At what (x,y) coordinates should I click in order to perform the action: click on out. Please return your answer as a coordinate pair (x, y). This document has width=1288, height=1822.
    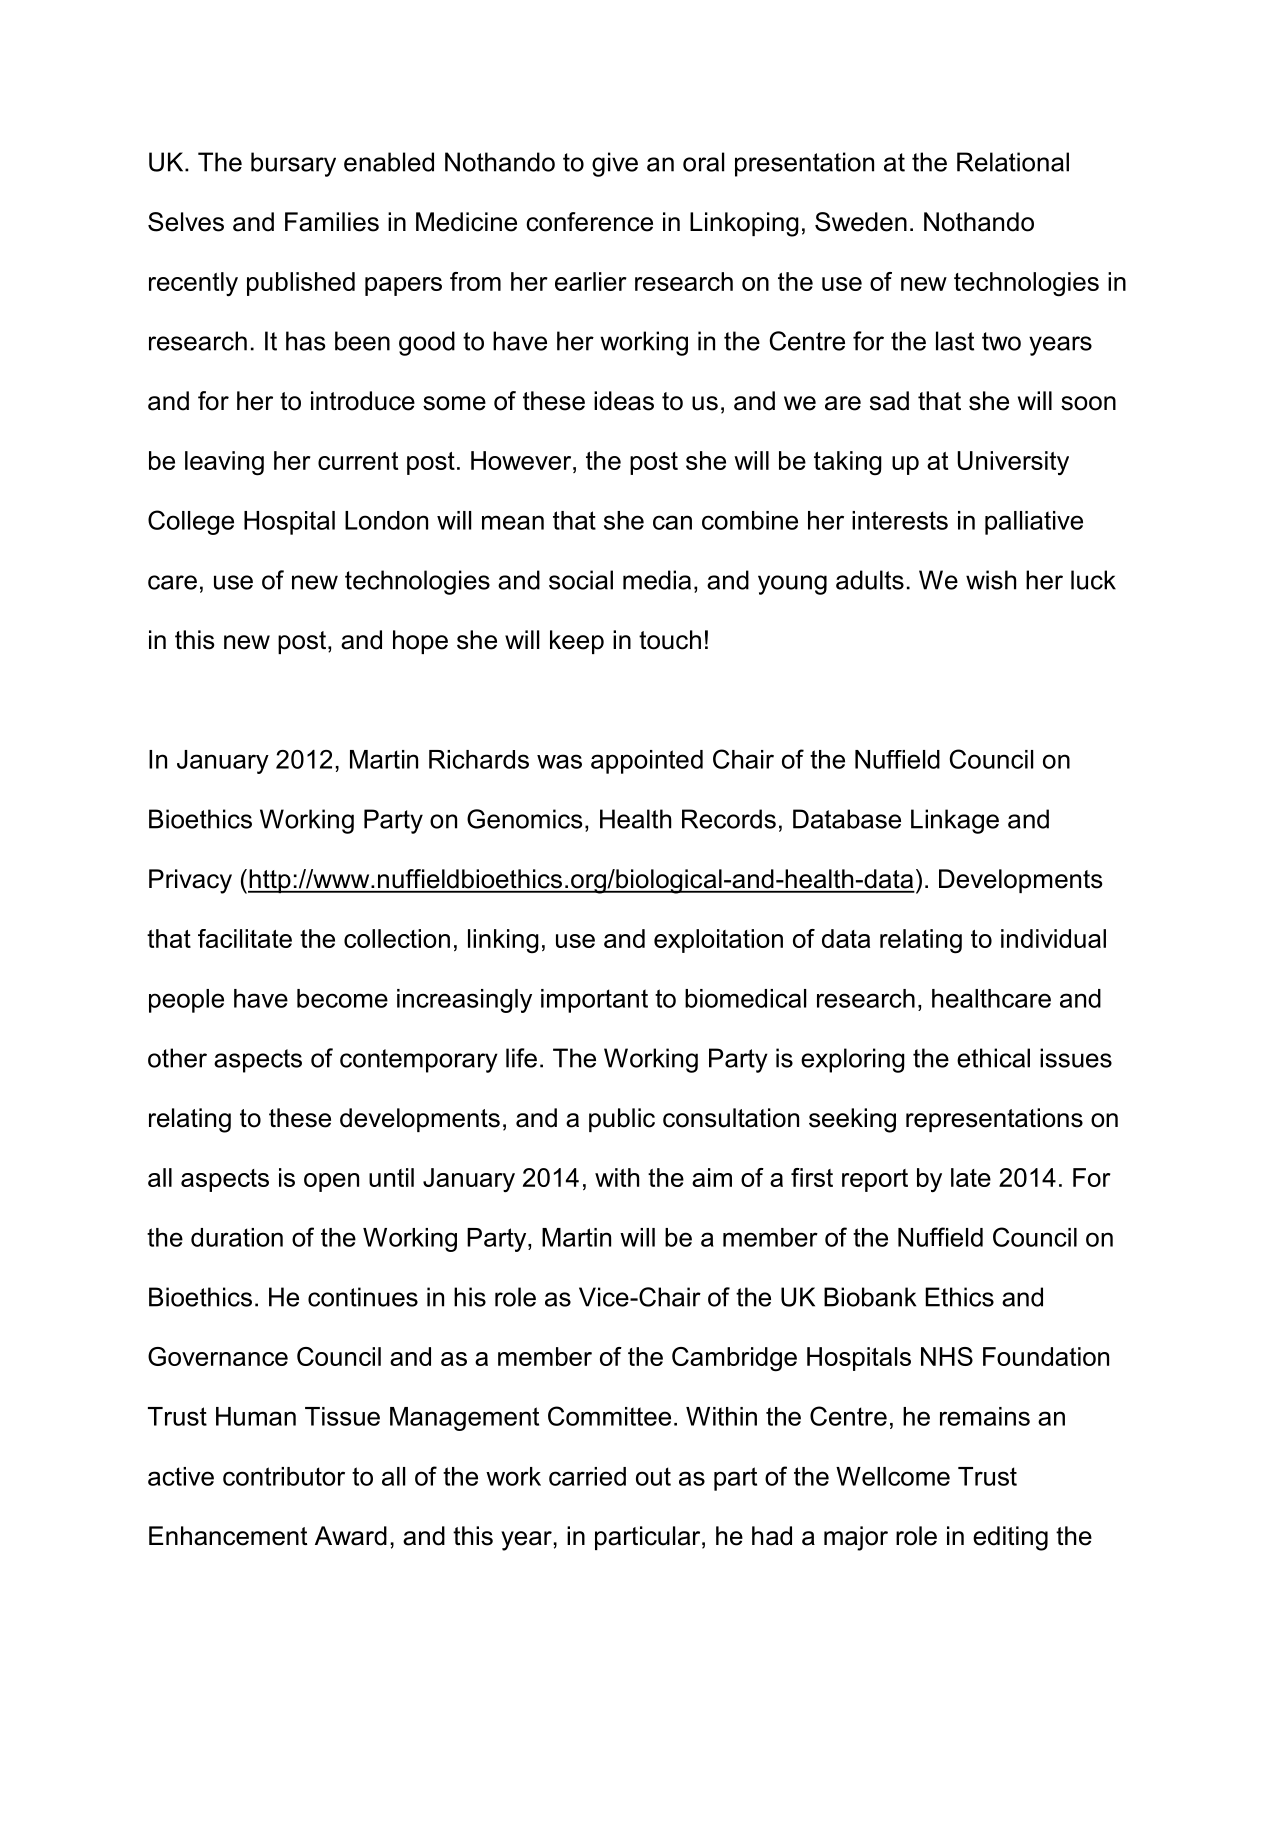
    Looking at the image, I should click on (653, 1476).
